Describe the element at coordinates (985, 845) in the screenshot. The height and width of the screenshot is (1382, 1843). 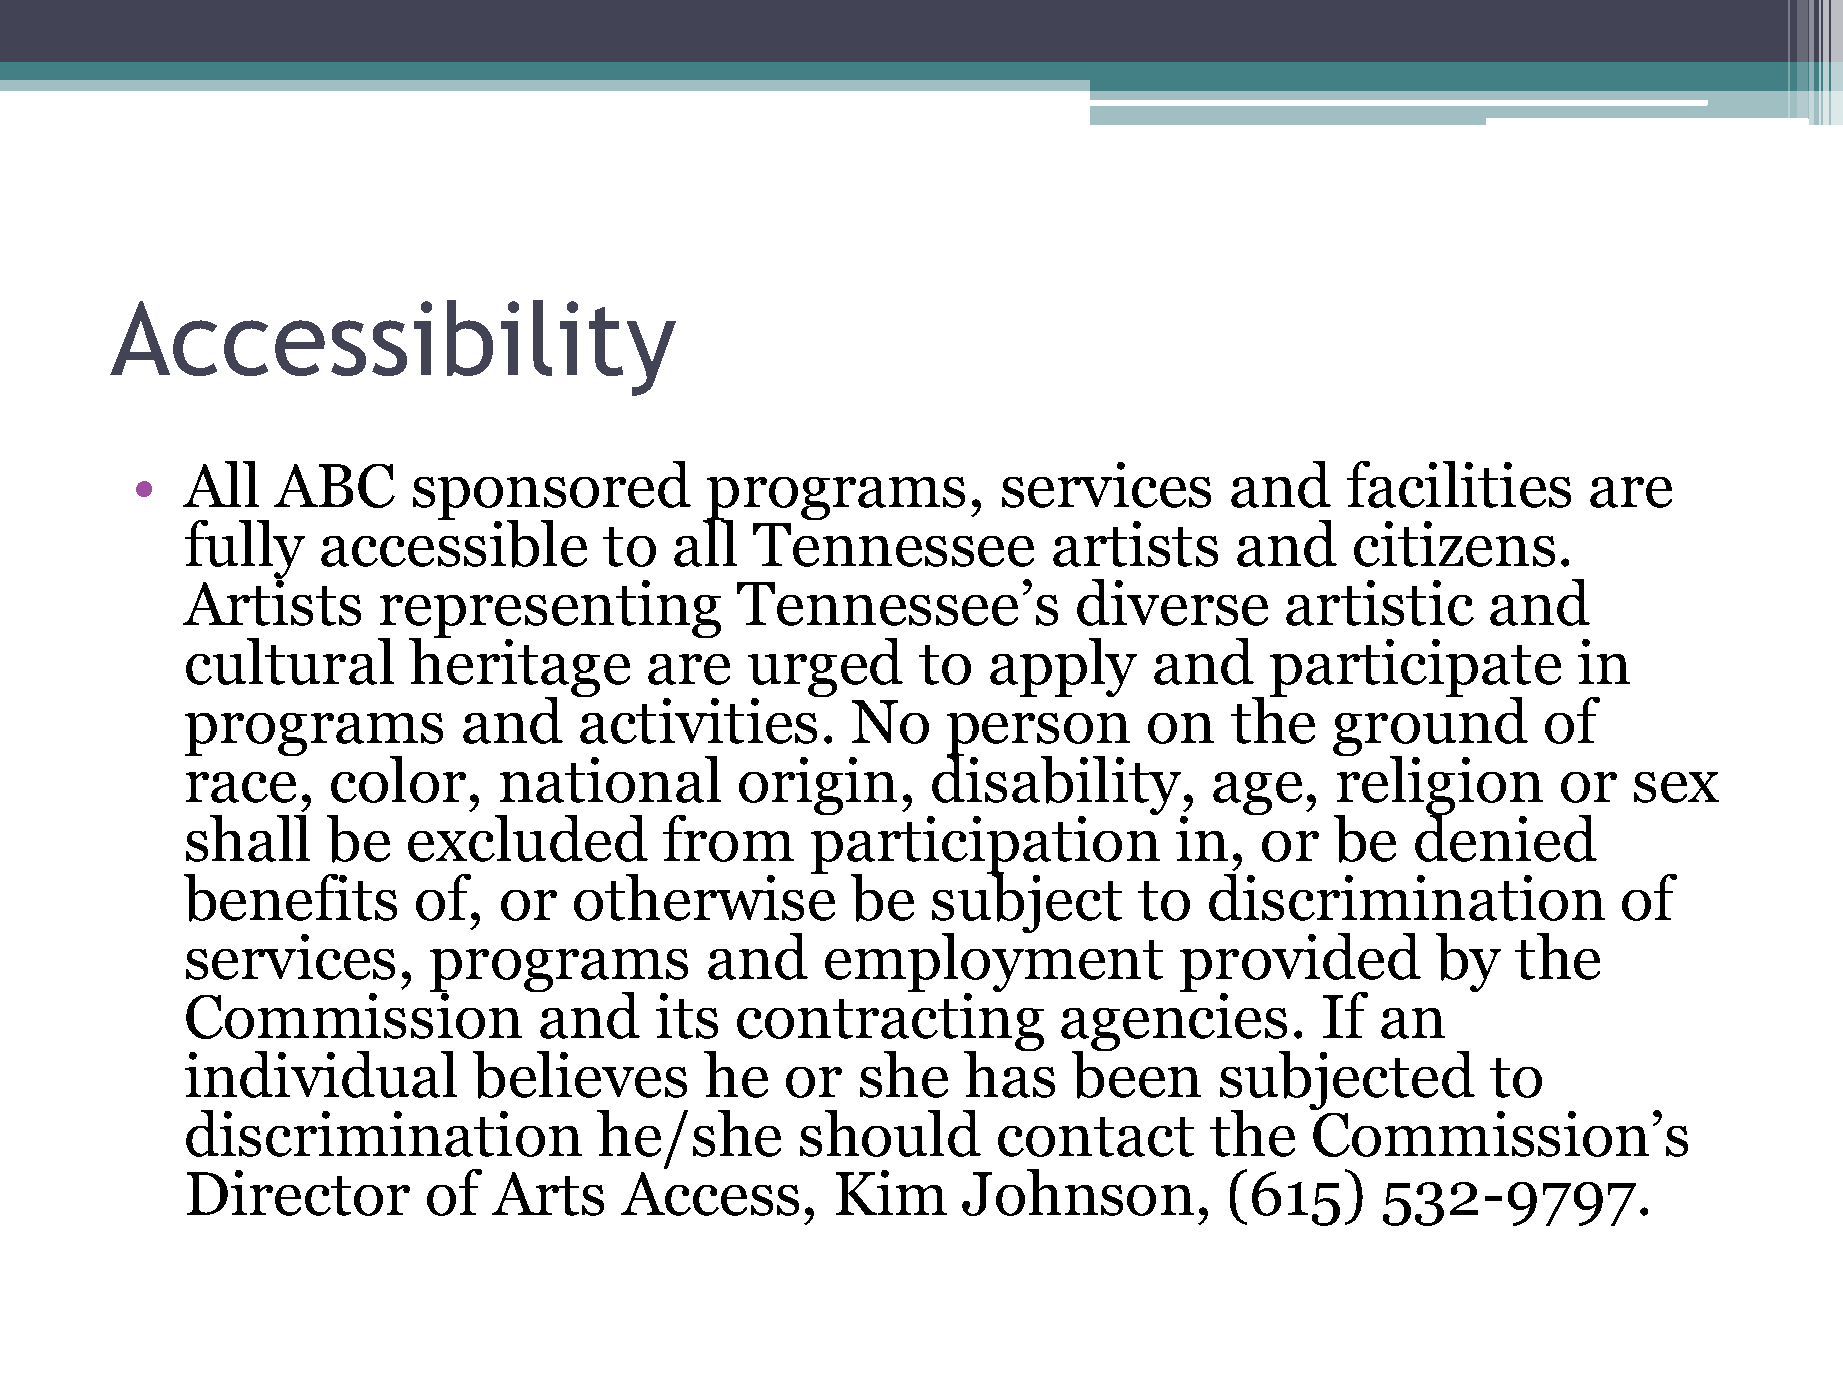
I see `participation` at that location.
